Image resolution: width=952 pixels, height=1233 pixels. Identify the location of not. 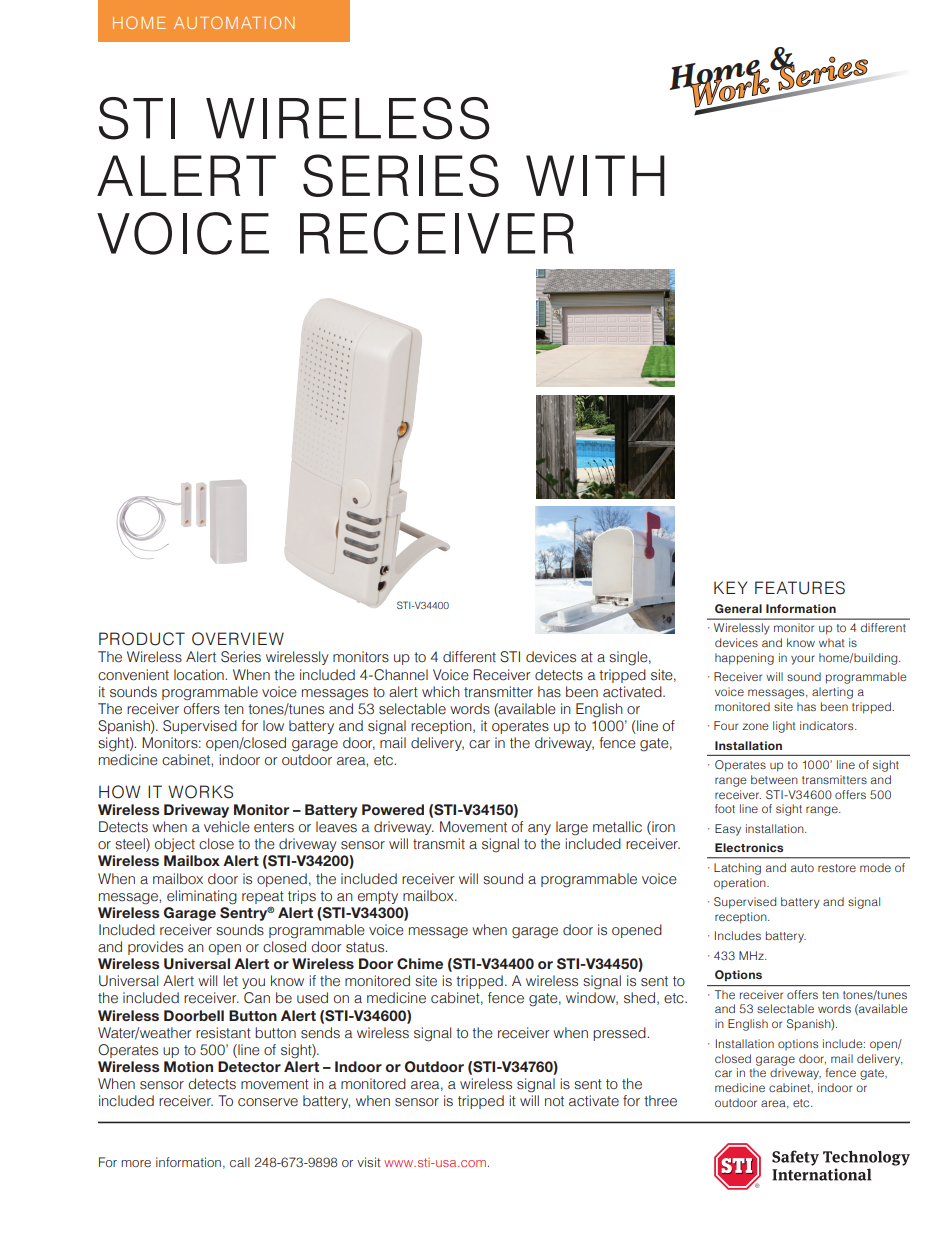
(554, 1101).
